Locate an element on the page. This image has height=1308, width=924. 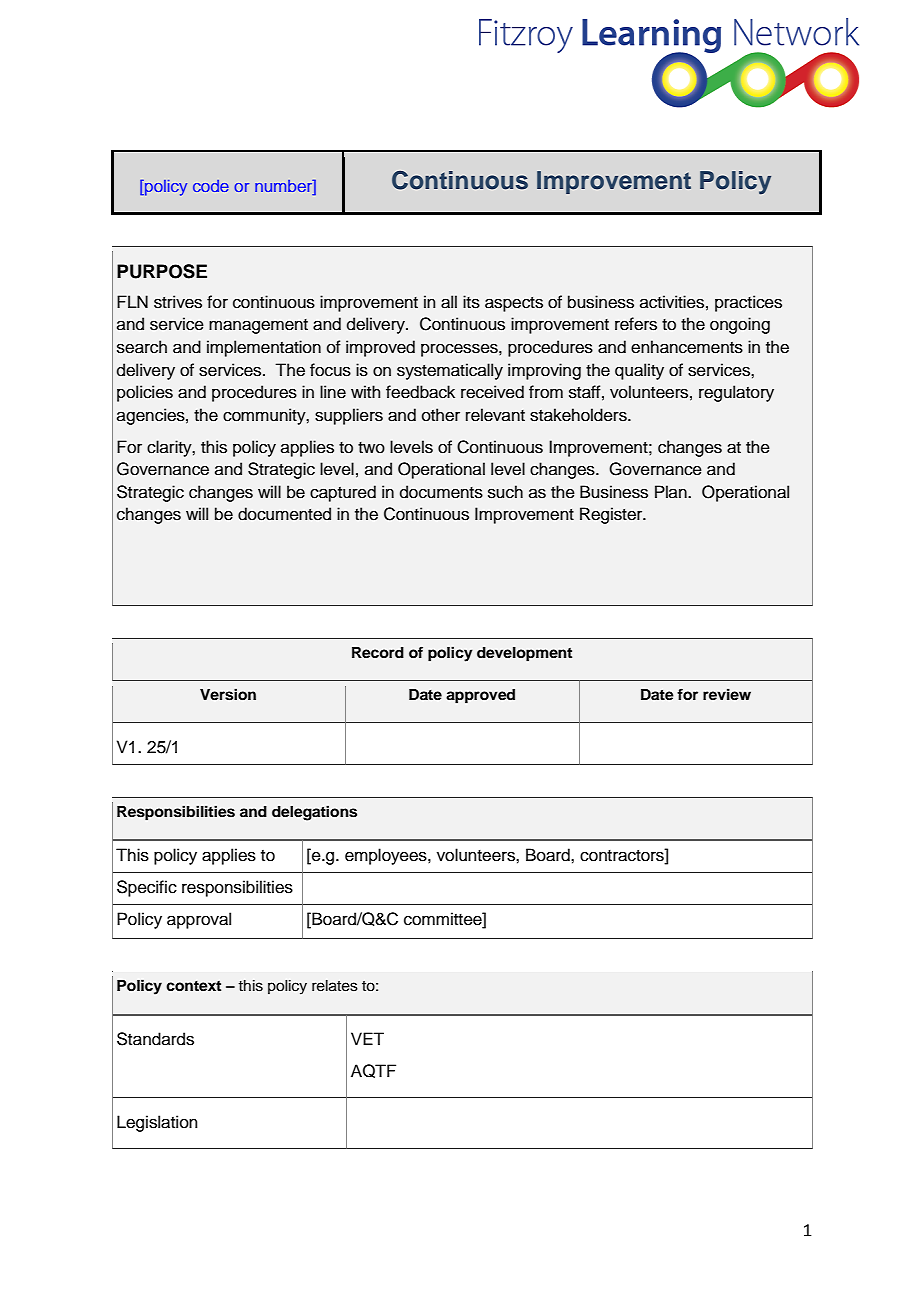
delegations is located at coordinates (314, 813).
